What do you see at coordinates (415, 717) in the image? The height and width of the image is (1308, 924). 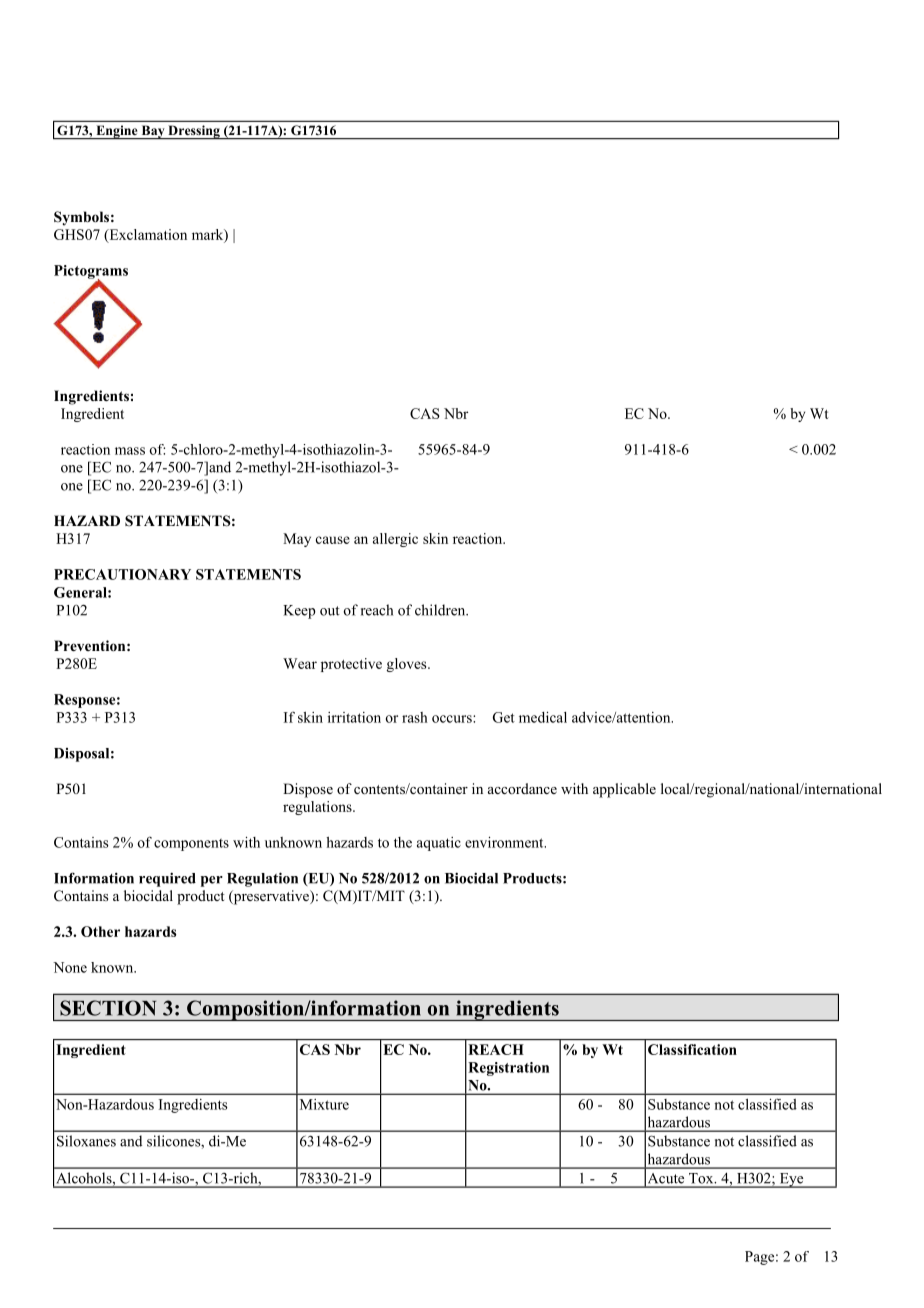 I see `rash` at bounding box center [415, 717].
